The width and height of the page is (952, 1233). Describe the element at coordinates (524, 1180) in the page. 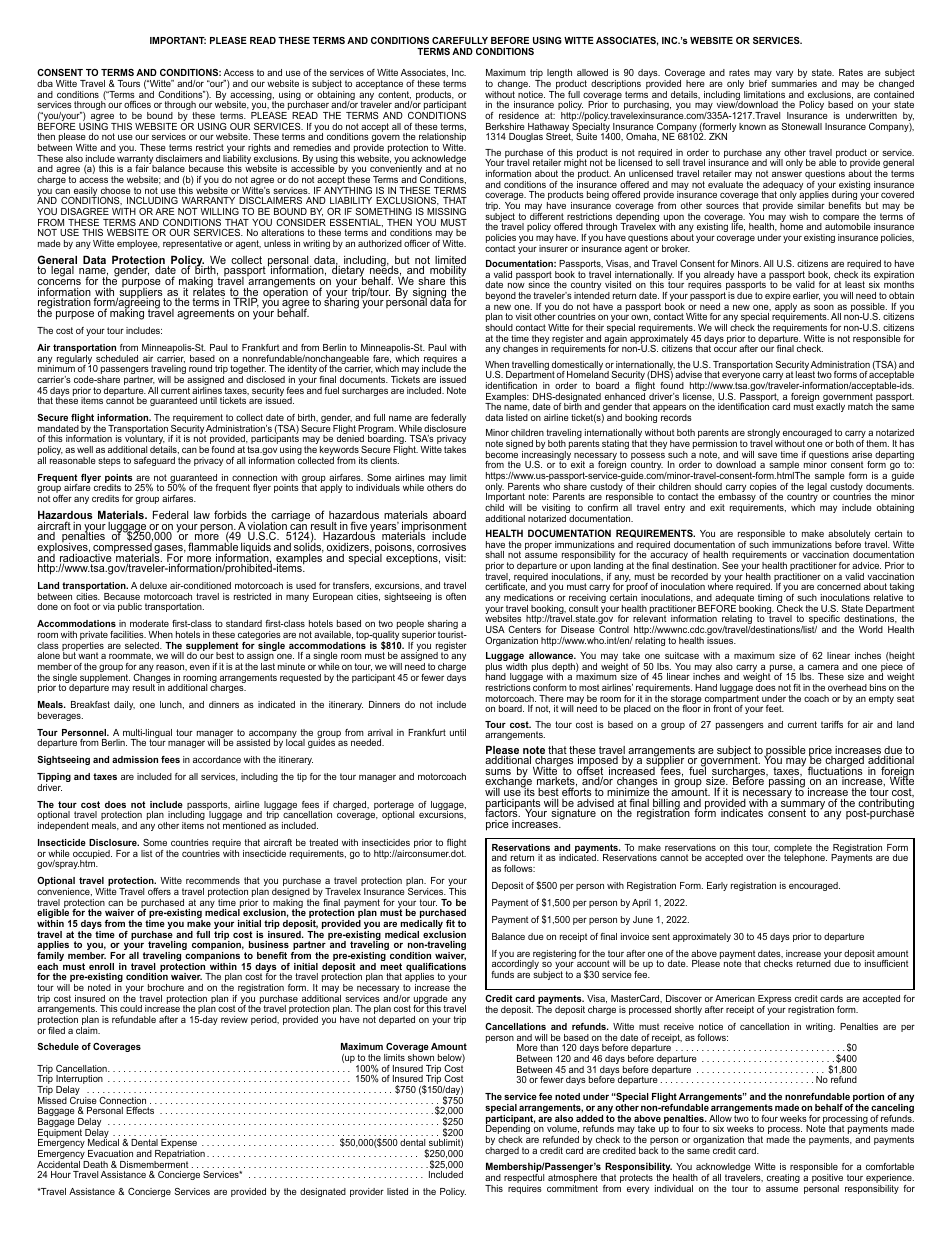

I see `respectful` at that location.
